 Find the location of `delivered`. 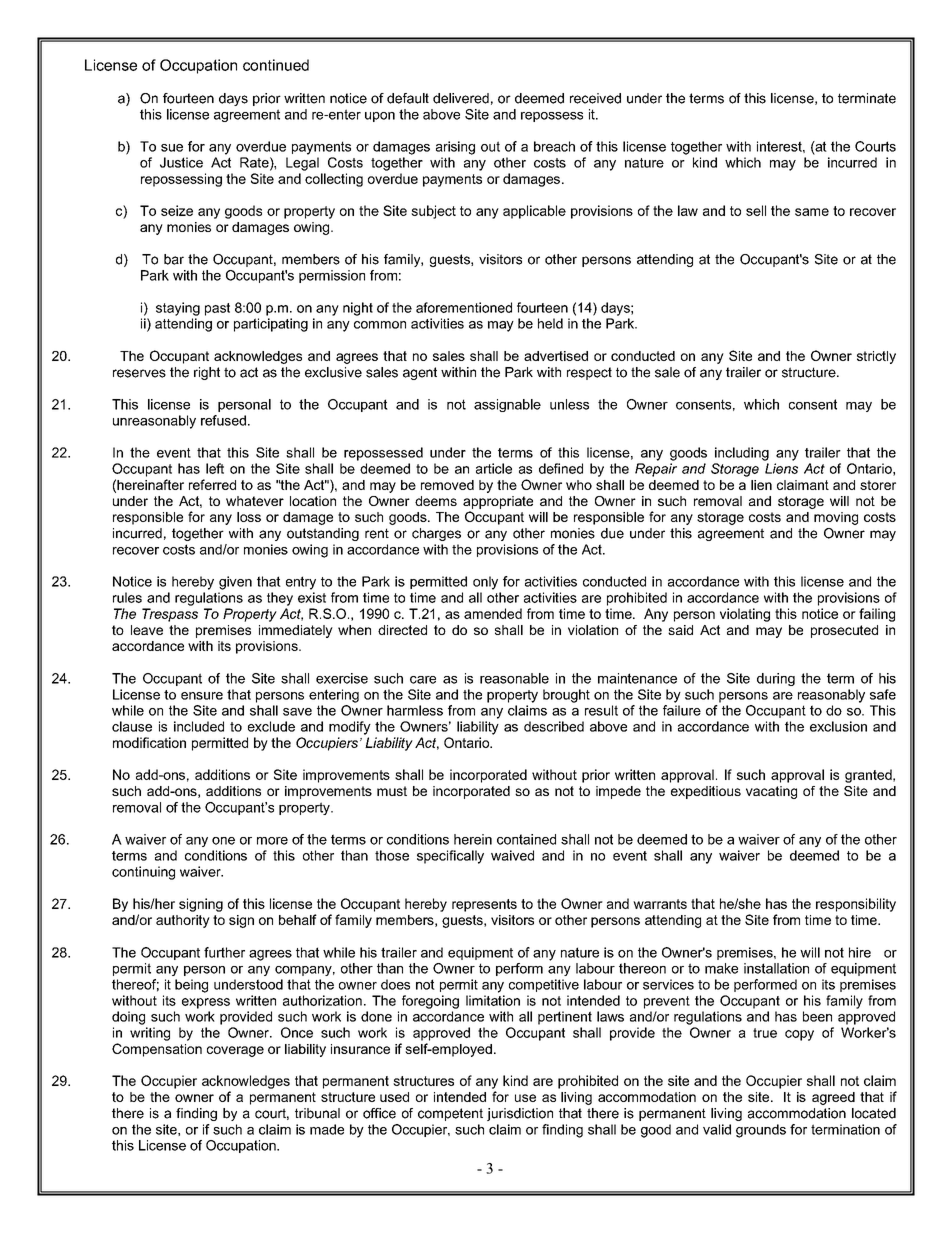

delivered is located at coordinates (461, 98).
